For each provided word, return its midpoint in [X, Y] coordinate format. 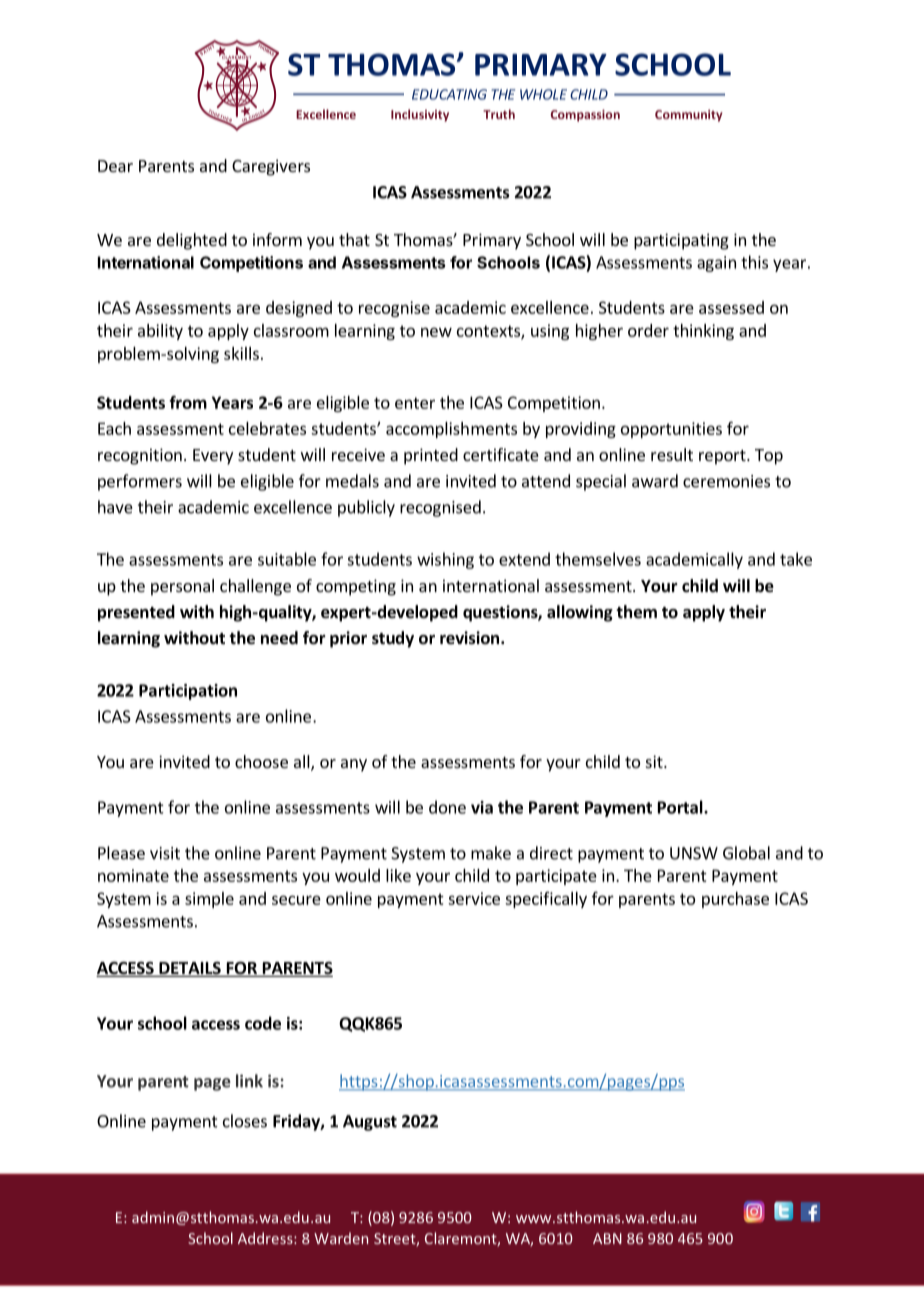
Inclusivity [420, 115]
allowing [580, 613]
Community [689, 116]
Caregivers [271, 167]
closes [245, 1121]
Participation [188, 692]
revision [469, 638]
